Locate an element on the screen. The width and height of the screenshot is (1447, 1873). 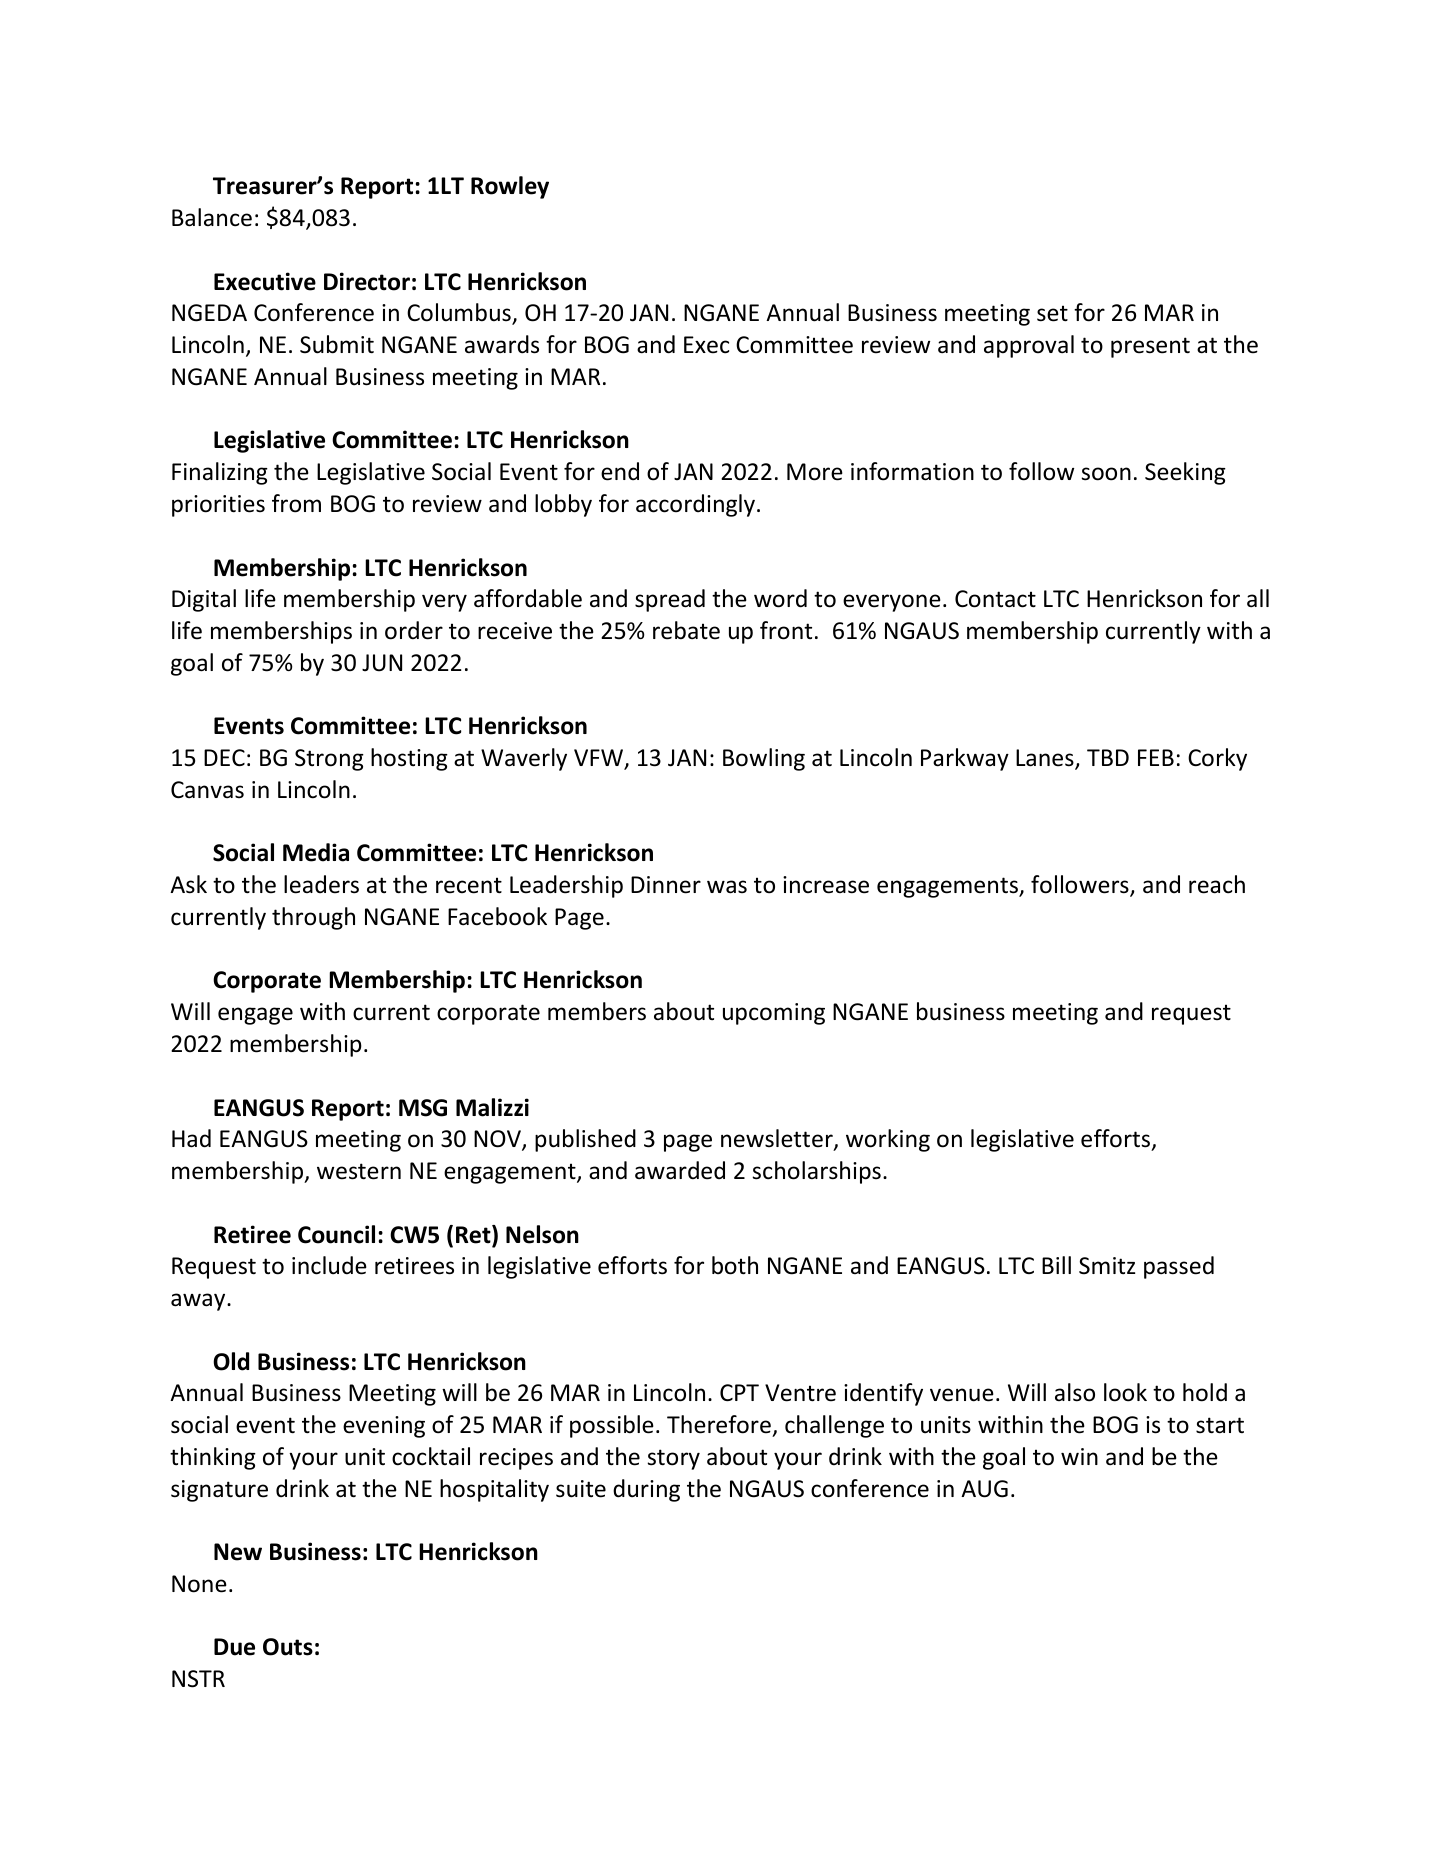
through is located at coordinates (313, 918).
